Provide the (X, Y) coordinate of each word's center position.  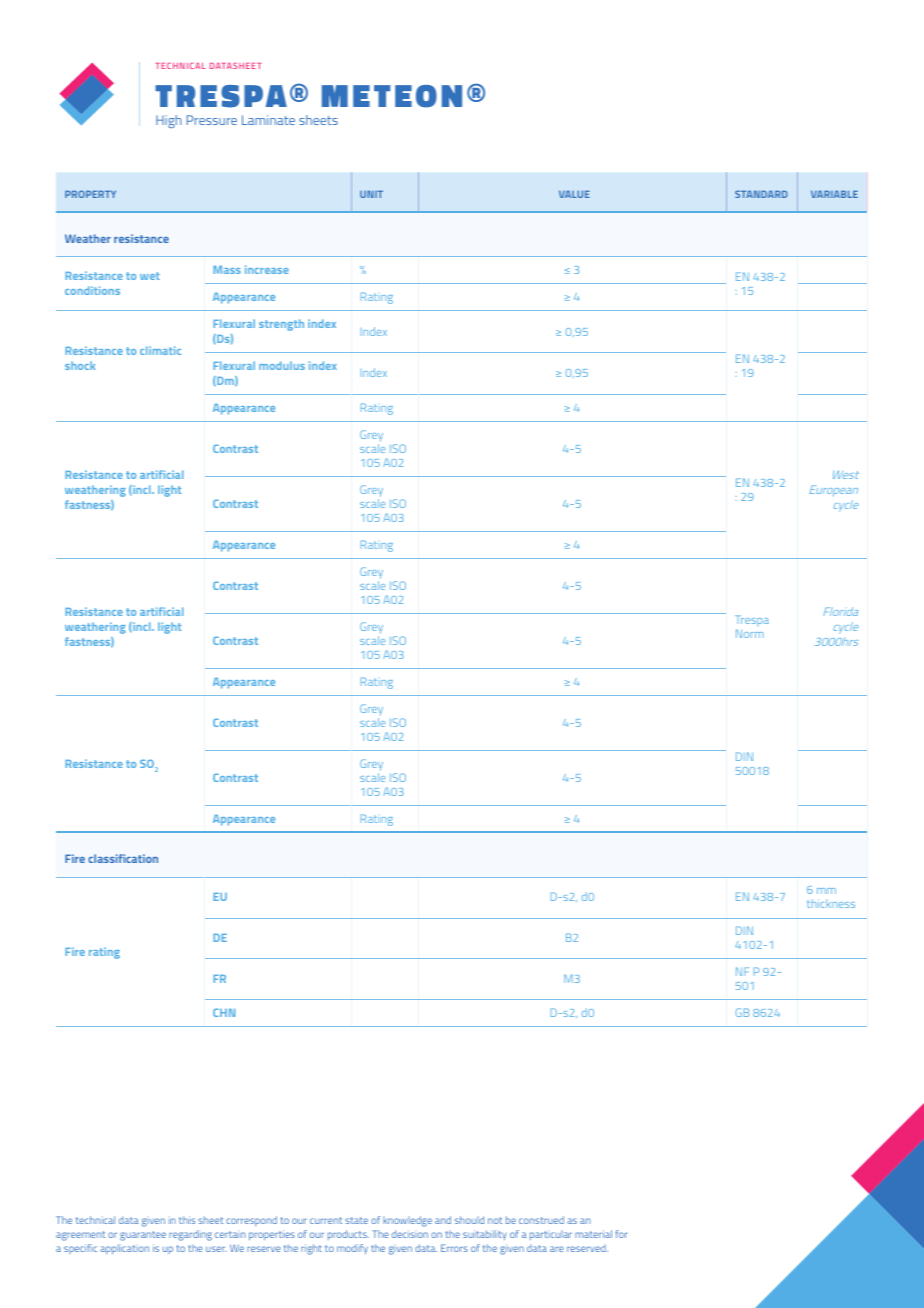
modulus (282, 365)
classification (123, 858)
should (469, 1220)
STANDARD (761, 194)
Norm (750, 633)
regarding (190, 1235)
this (187, 1220)
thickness (831, 903)
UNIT (371, 194)
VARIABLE (834, 194)
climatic (160, 350)
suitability (485, 1235)
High (168, 121)
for (621, 1234)
